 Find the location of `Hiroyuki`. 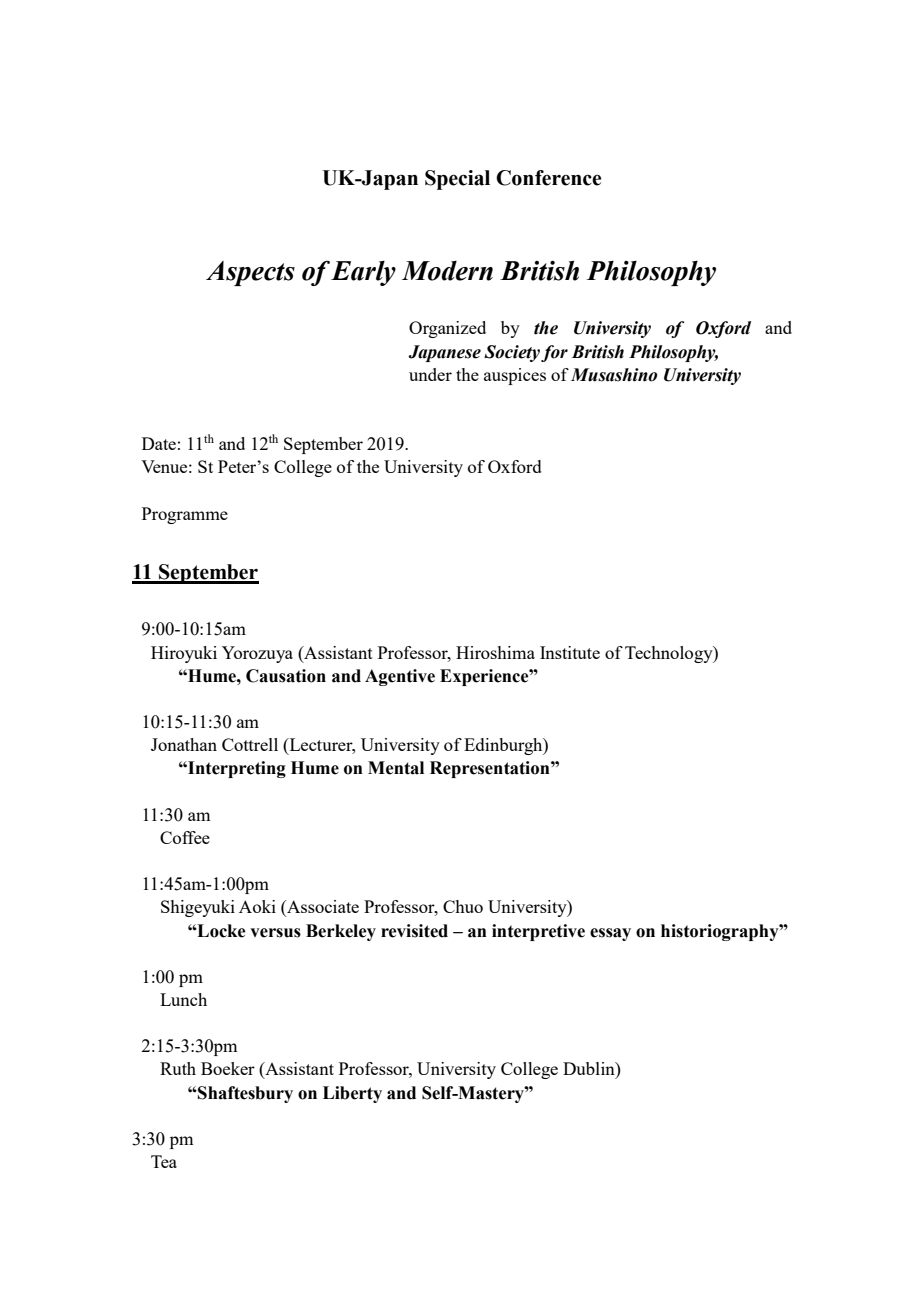

Hiroyuki is located at coordinates (184, 654).
